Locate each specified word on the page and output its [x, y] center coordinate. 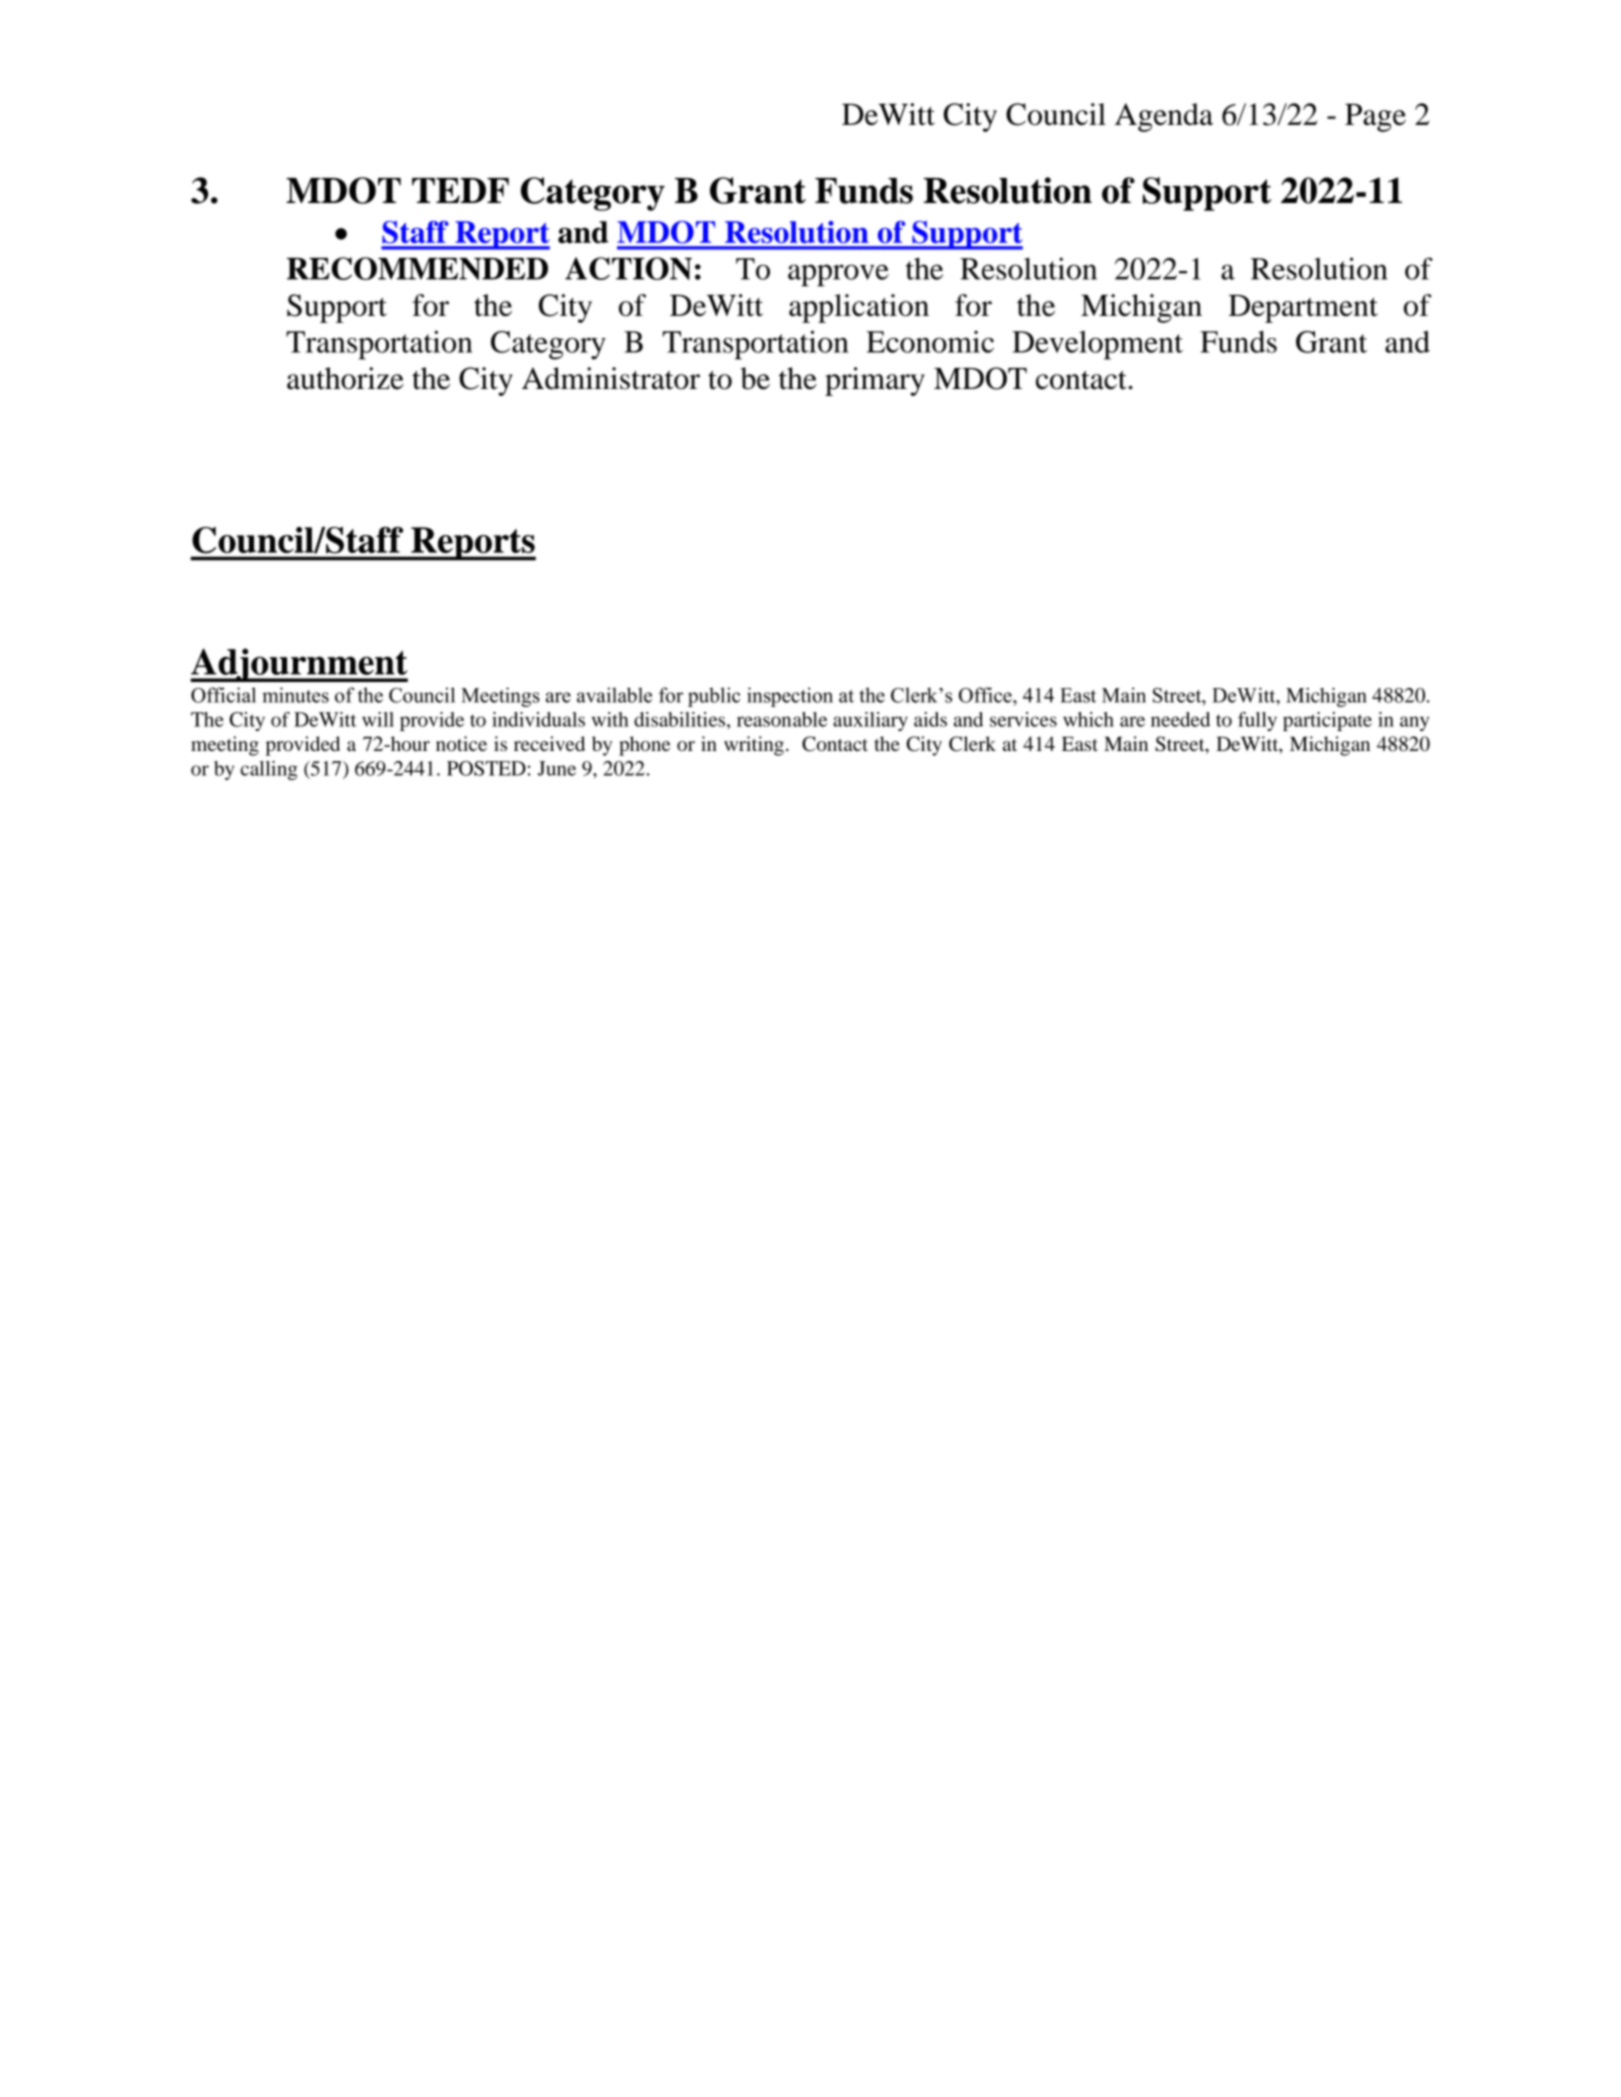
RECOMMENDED [417, 268]
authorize [345, 378]
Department [1303, 309]
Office [986, 695]
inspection [790, 697]
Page [1375, 118]
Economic [930, 341]
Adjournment [299, 665]
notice [461, 743]
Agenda [1164, 117]
